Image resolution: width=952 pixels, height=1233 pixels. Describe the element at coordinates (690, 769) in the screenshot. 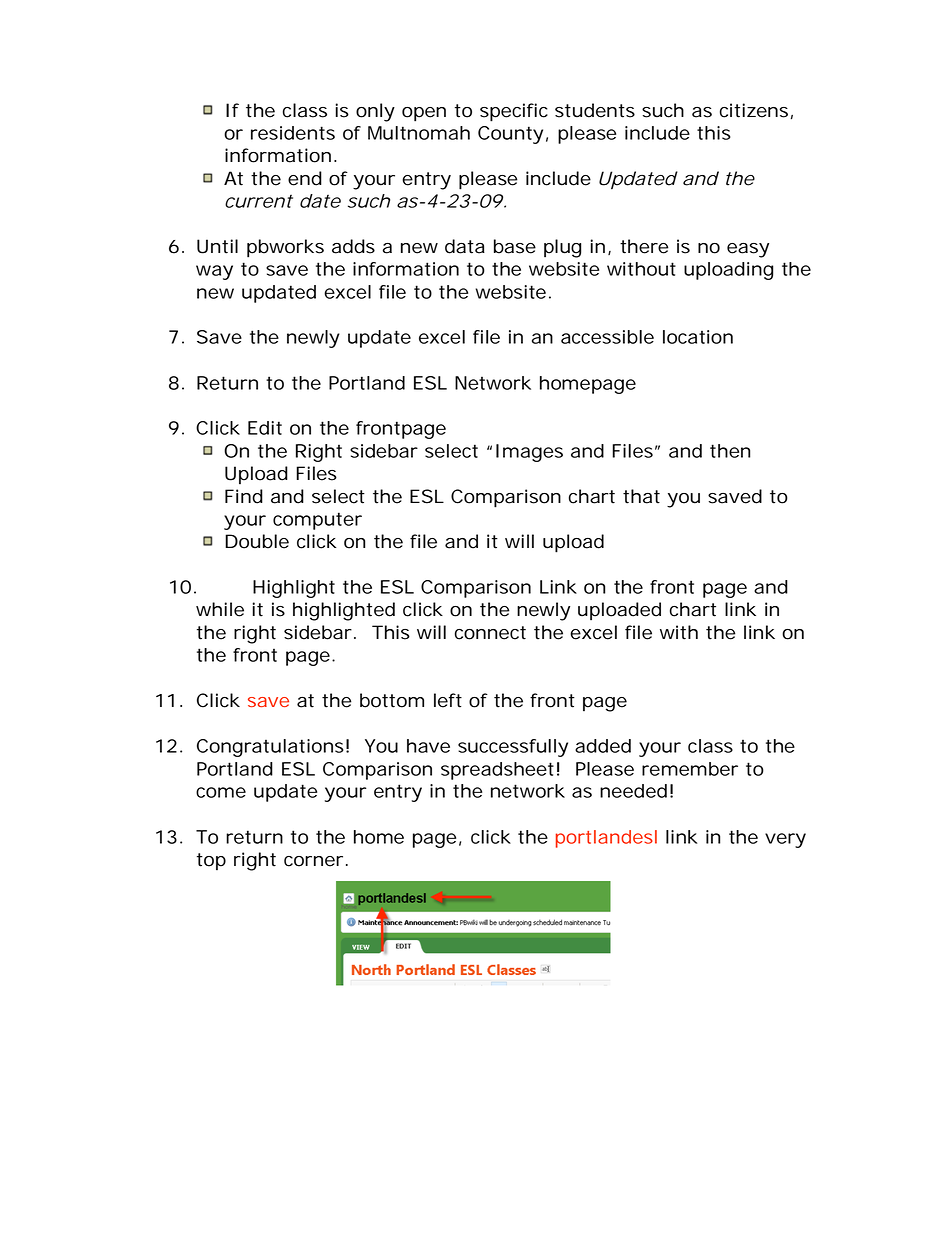

I see `remember` at that location.
